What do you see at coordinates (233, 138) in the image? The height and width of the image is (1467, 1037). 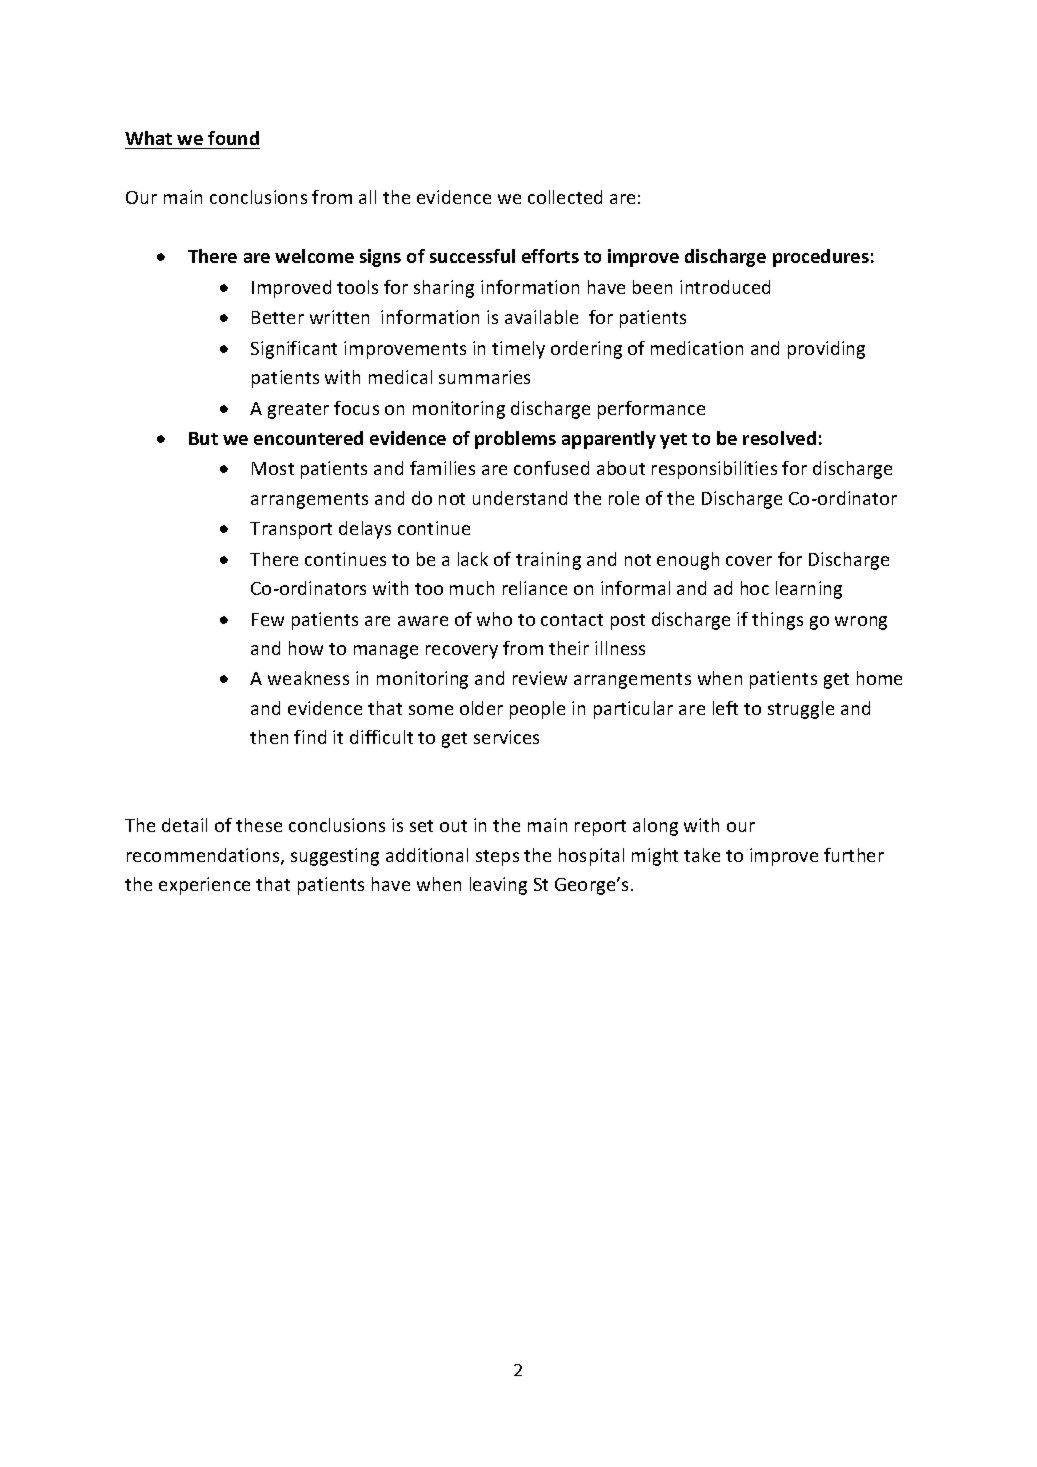 I see `found` at bounding box center [233, 138].
